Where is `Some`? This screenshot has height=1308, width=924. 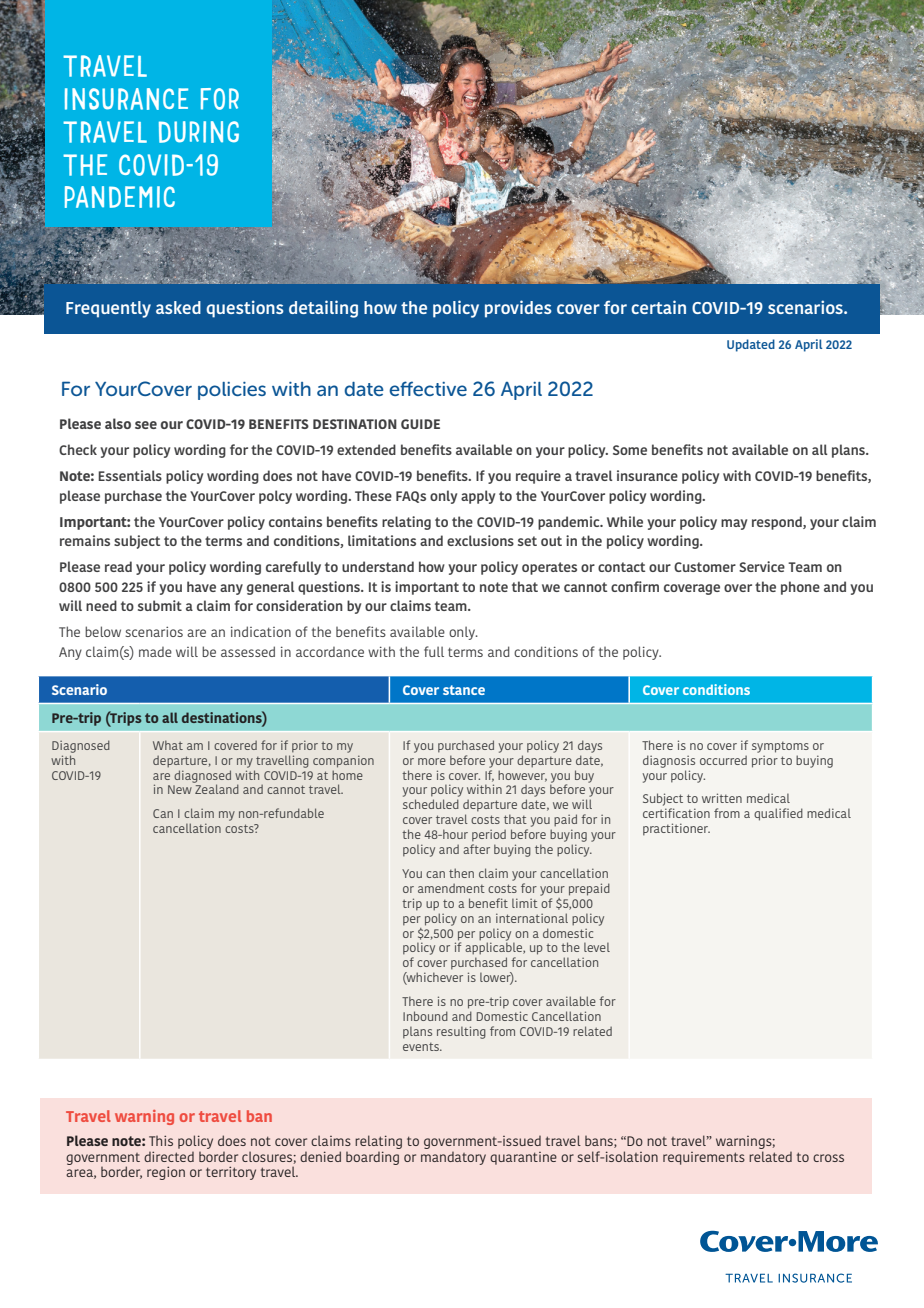
Some is located at coordinates (630, 450).
